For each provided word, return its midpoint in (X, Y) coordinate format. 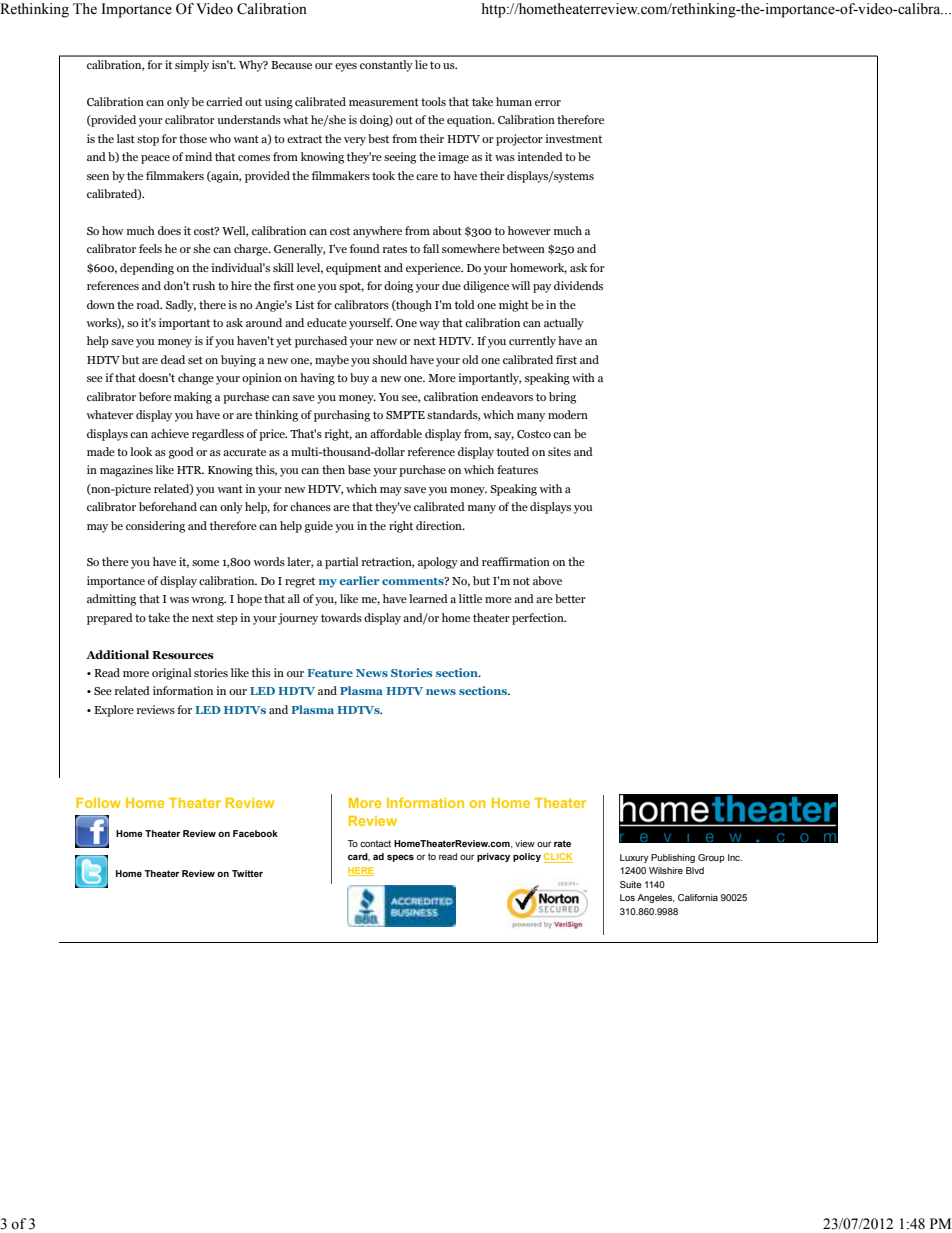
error (548, 103)
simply (192, 66)
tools (433, 101)
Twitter (247, 873)
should (390, 359)
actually (564, 324)
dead (173, 359)
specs (400, 858)
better (570, 598)
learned (428, 598)
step (227, 619)
